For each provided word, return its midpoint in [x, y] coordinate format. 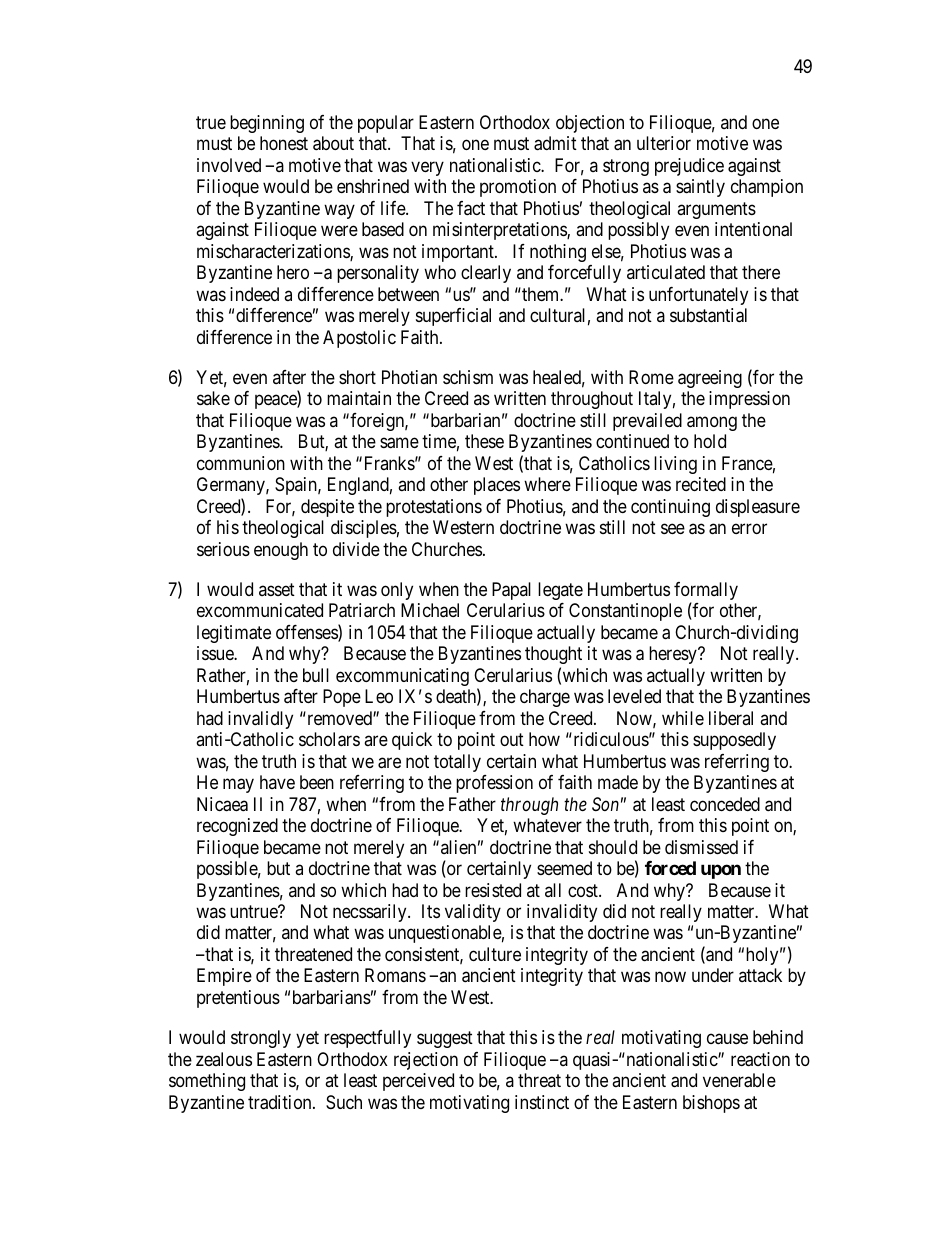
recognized [237, 827]
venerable [739, 1080]
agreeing [710, 379]
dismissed [701, 847]
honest [284, 143]
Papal [511, 591]
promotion [518, 188]
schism [468, 377]
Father [472, 804]
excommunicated [260, 610]
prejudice [689, 167]
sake [213, 398]
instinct [542, 1102]
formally [706, 592]
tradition [281, 1102]
